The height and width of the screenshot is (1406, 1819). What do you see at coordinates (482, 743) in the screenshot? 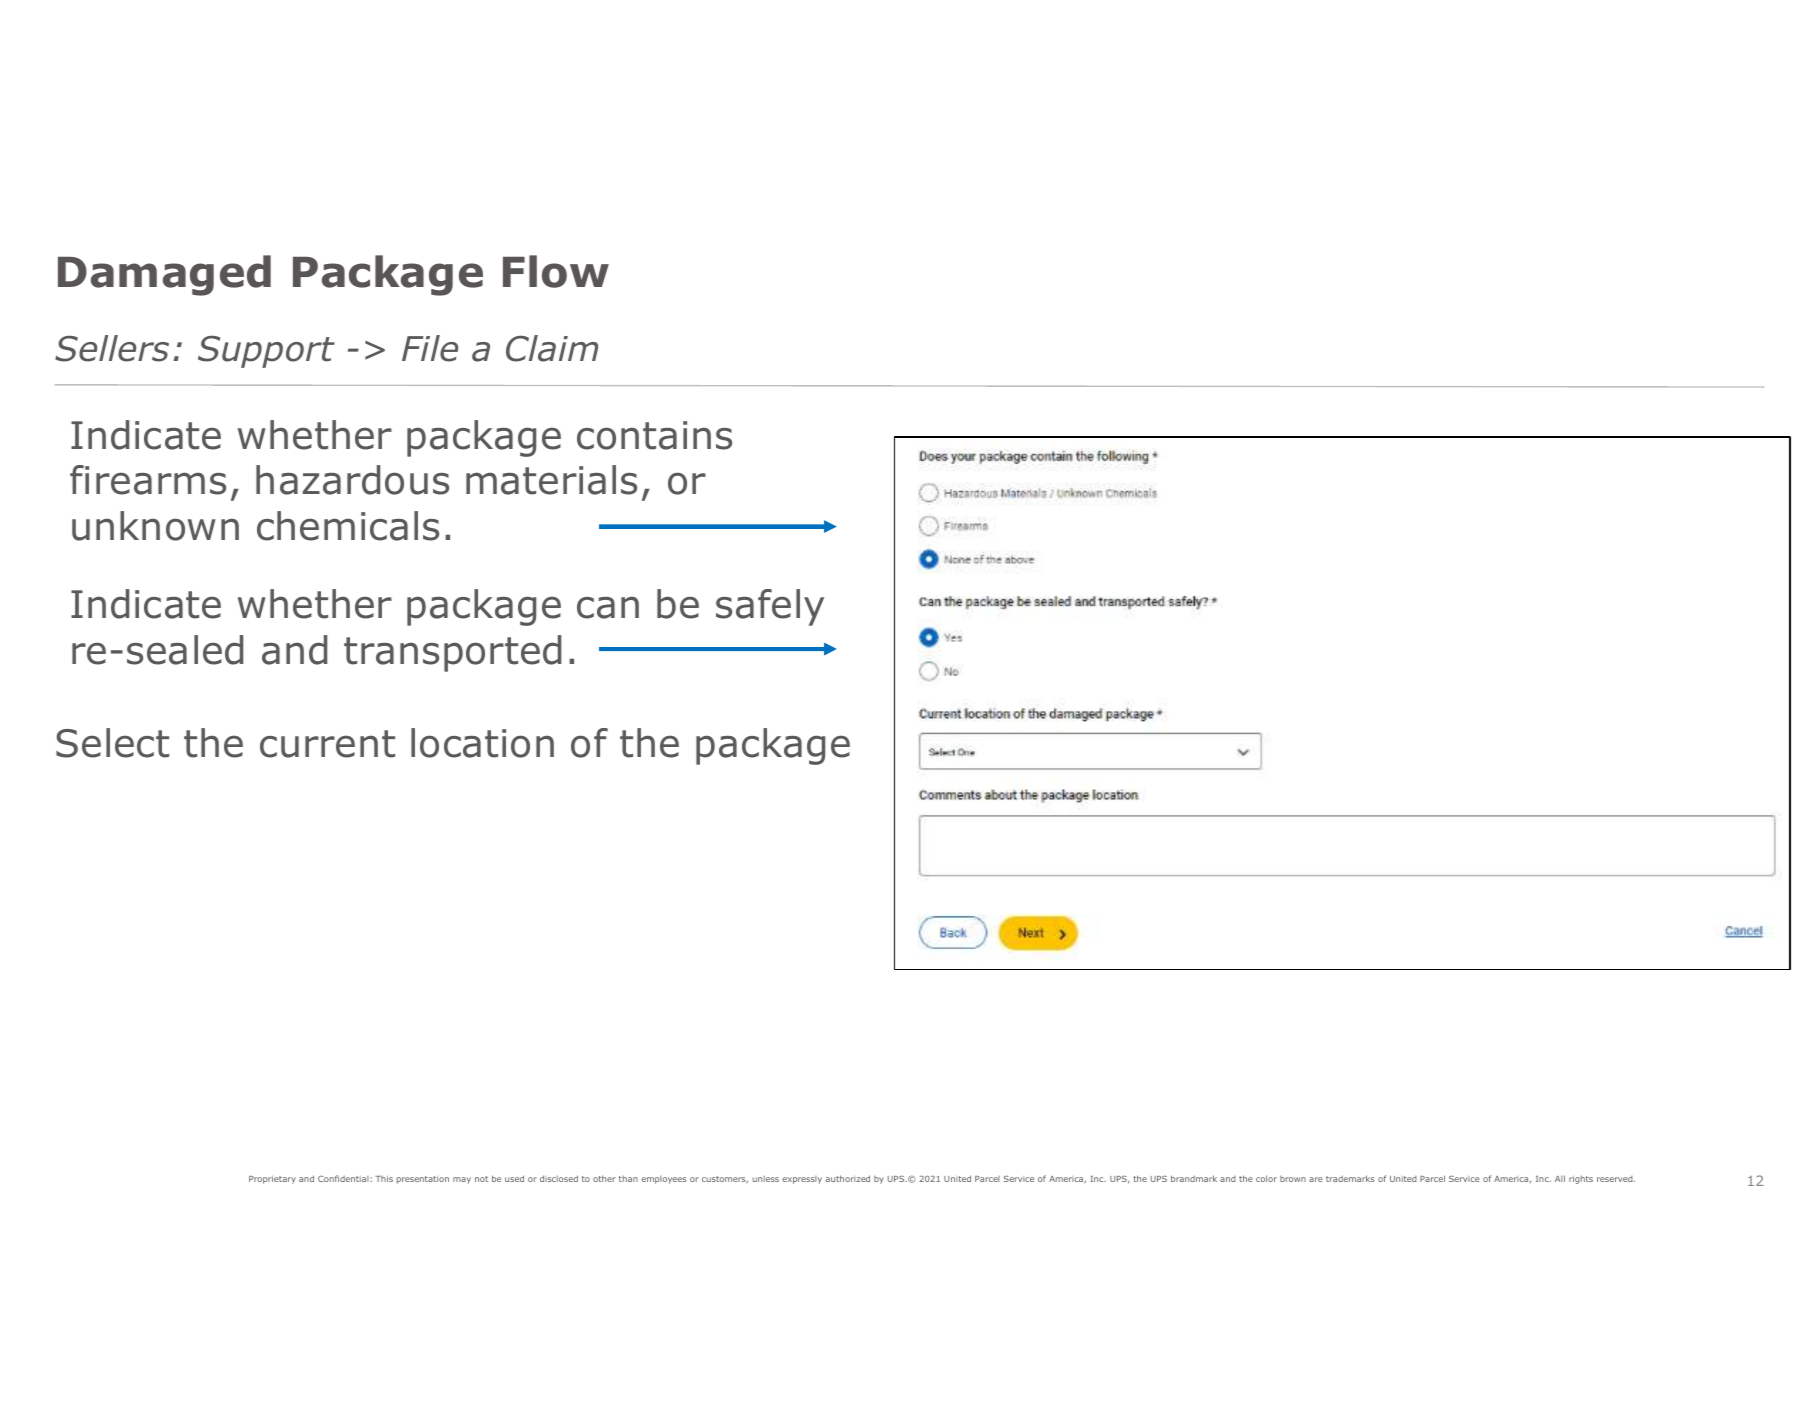
I see `location` at bounding box center [482, 743].
